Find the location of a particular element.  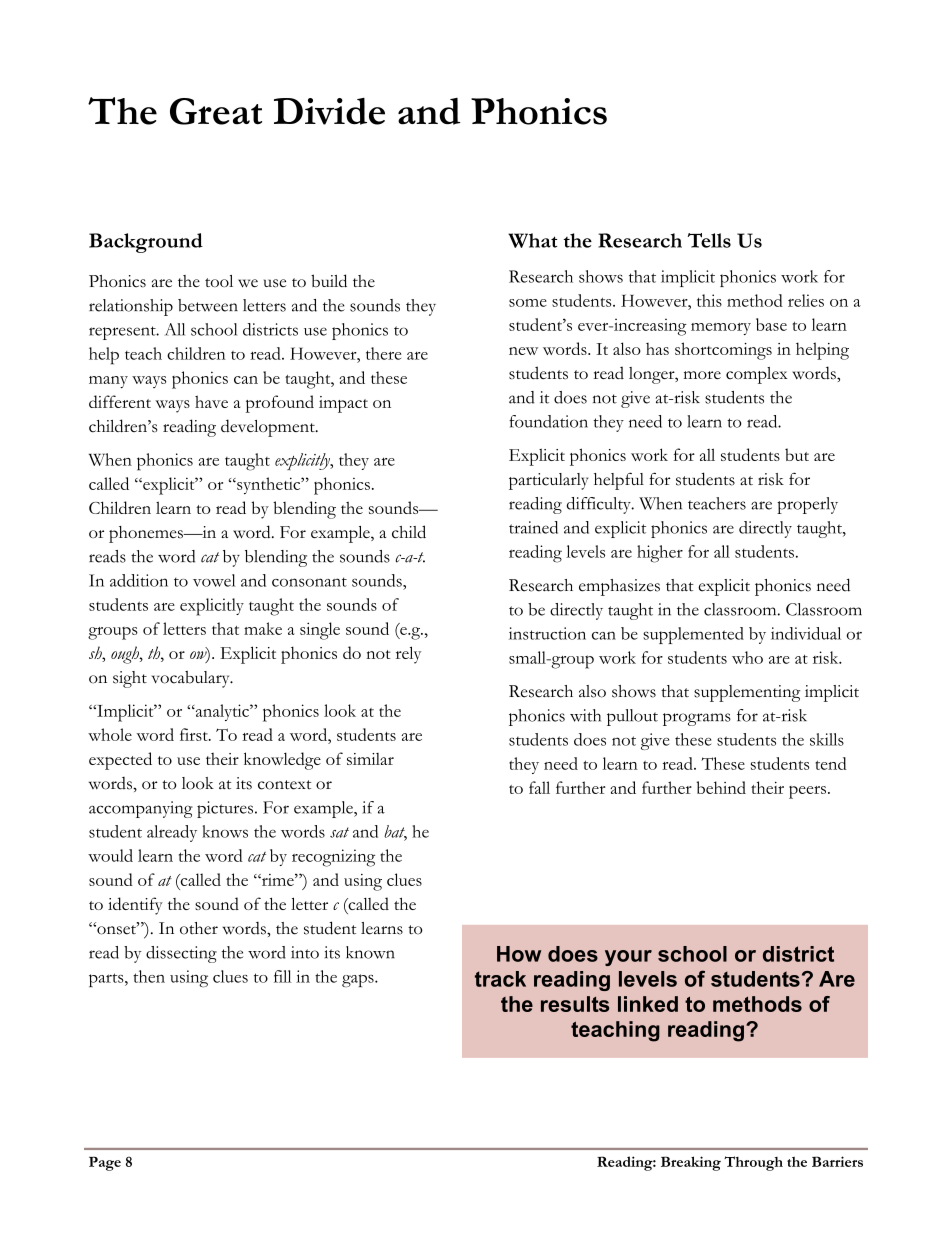

supplemented is located at coordinates (693, 635).
